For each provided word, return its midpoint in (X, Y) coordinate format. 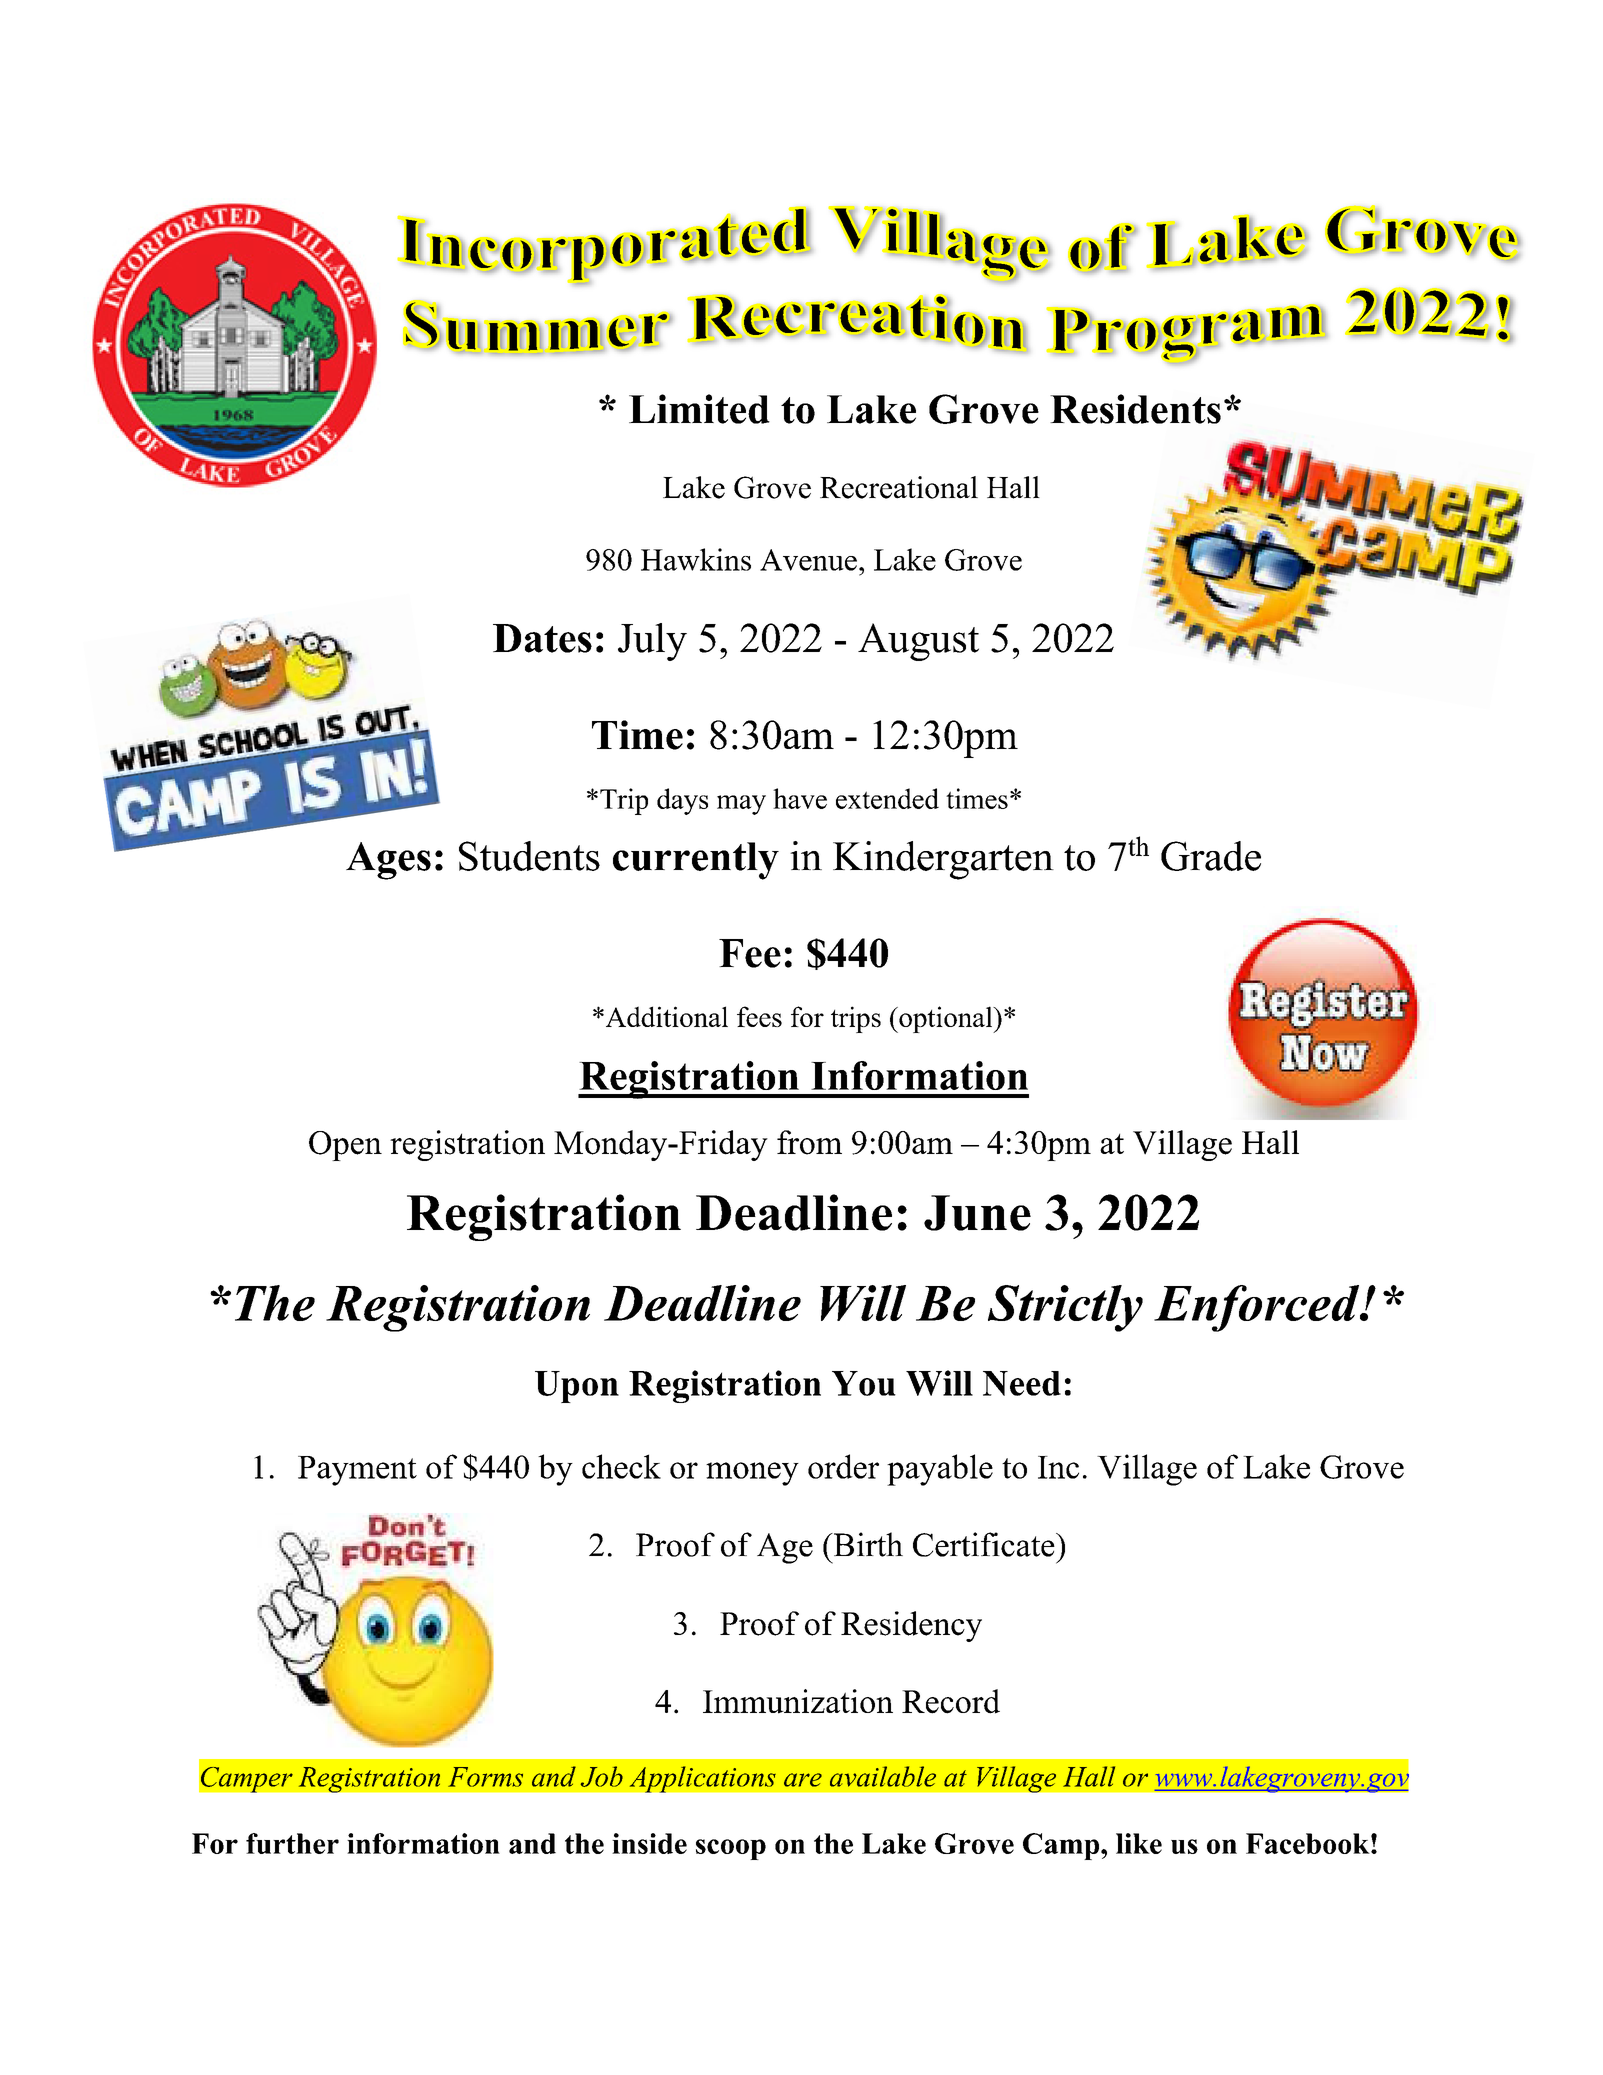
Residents (1135, 409)
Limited (699, 409)
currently (696, 861)
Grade (1211, 856)
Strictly (1065, 1308)
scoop (731, 1849)
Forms (485, 1777)
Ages (388, 861)
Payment (357, 1471)
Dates (542, 638)
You (864, 1383)
